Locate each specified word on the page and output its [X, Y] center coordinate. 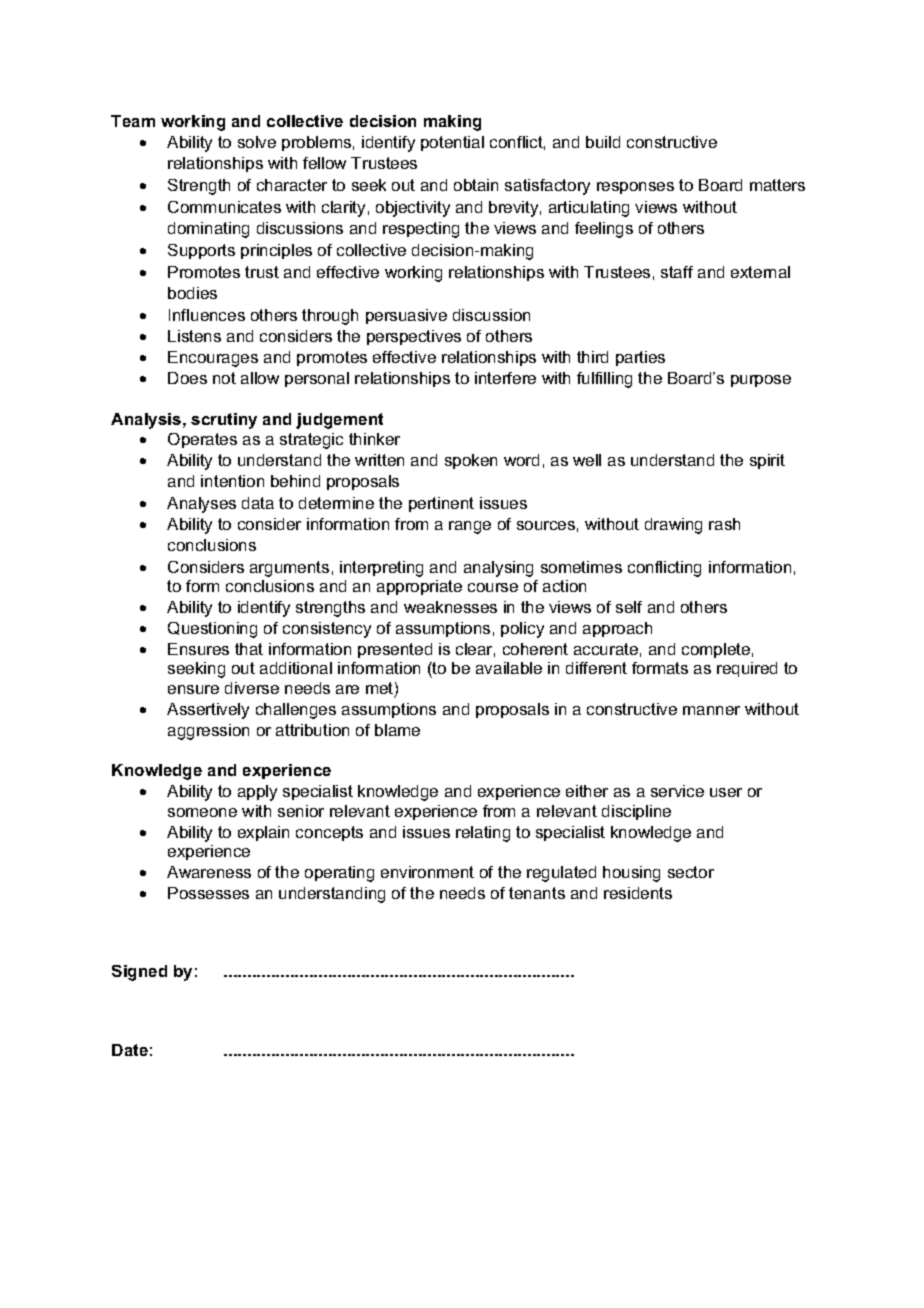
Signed [139, 973]
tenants [537, 893]
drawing [673, 526]
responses [635, 188]
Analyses [201, 505]
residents [638, 893]
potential [452, 143]
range [470, 527]
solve [257, 142]
